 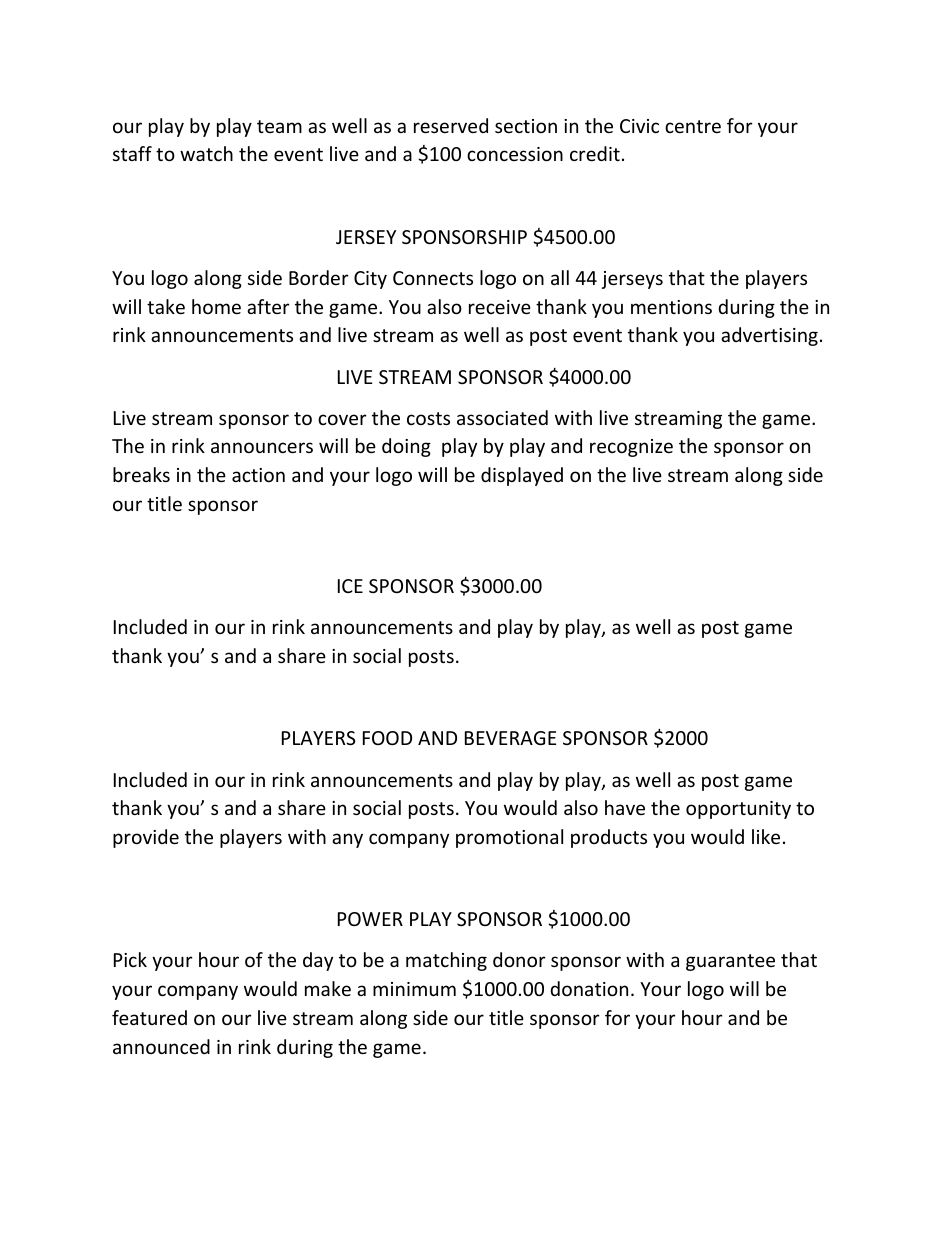 What do you see at coordinates (216, 306) in the page?
I see `home` at bounding box center [216, 306].
